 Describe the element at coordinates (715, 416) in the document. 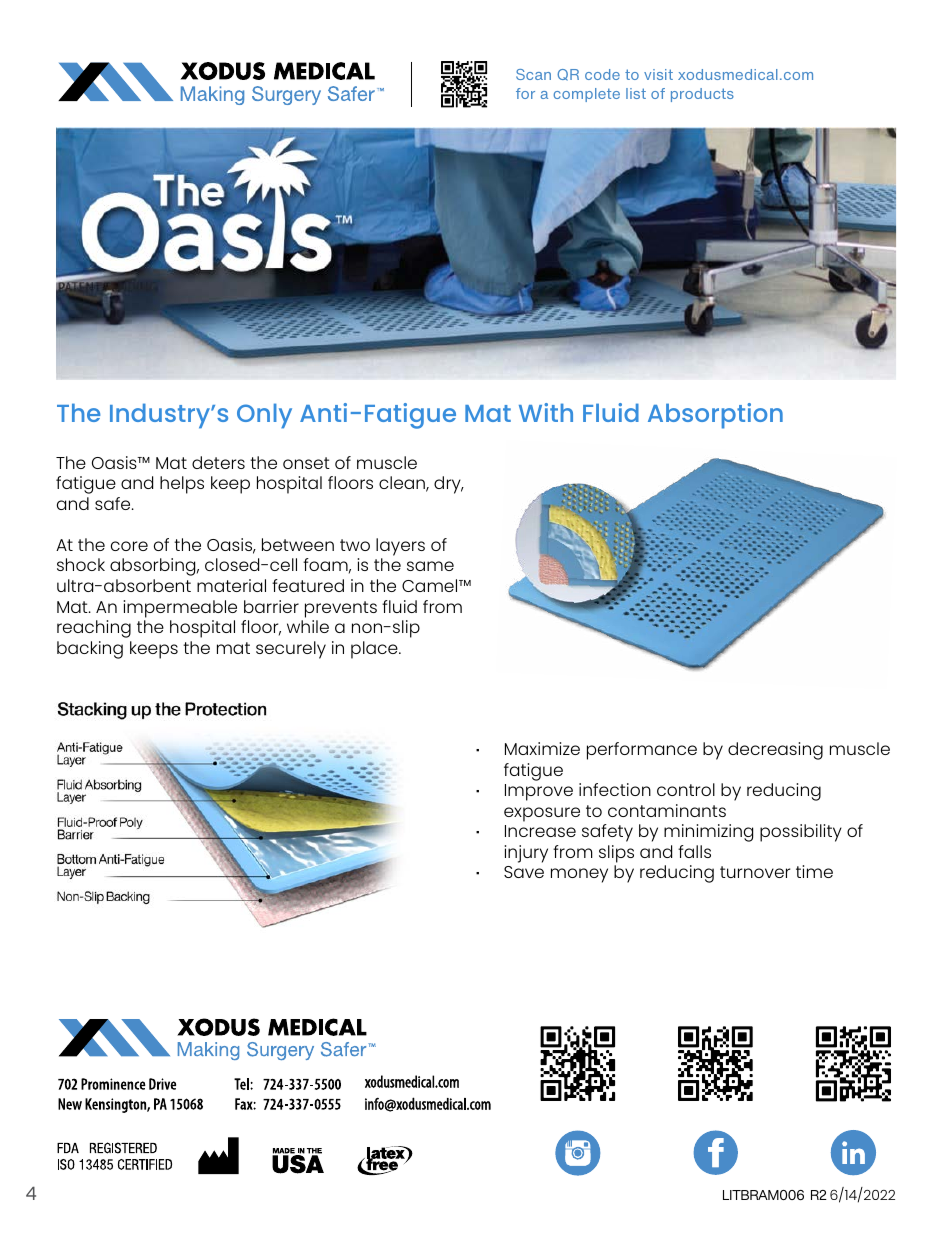

I see `Absorption` at that location.
